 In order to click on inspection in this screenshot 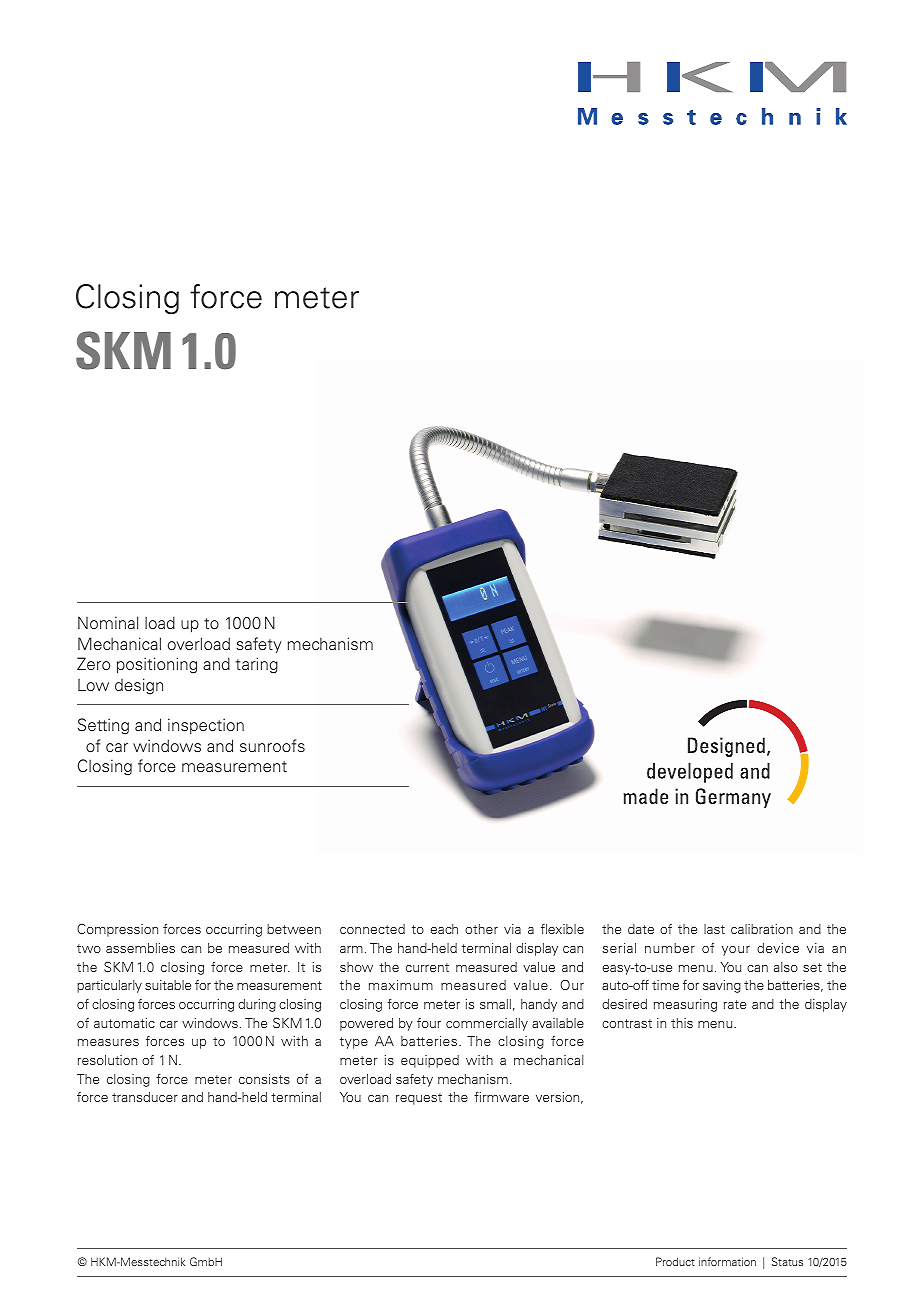, I will do `click(206, 726)`.
